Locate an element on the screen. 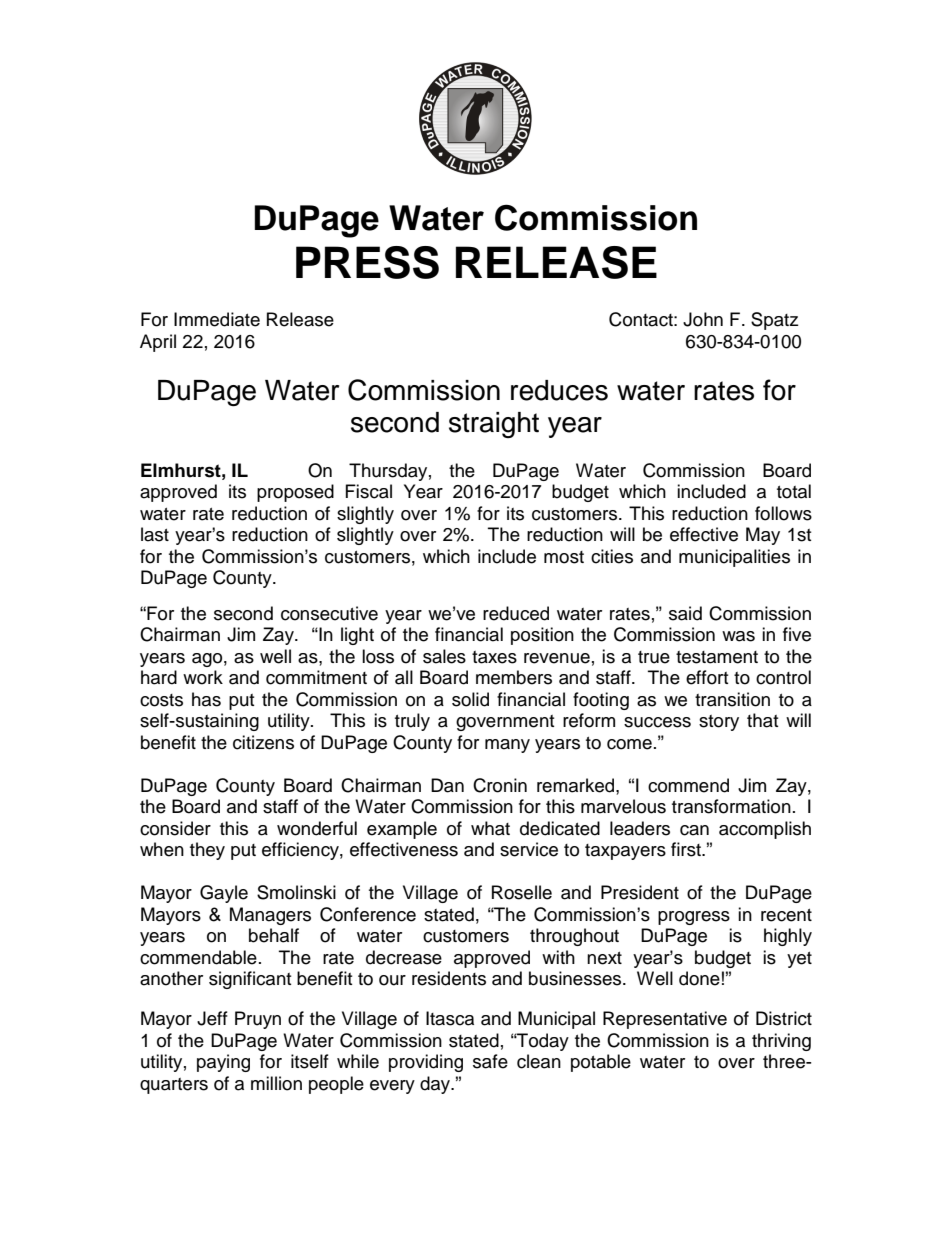 The image size is (952, 1233). work is located at coordinates (203, 677).
